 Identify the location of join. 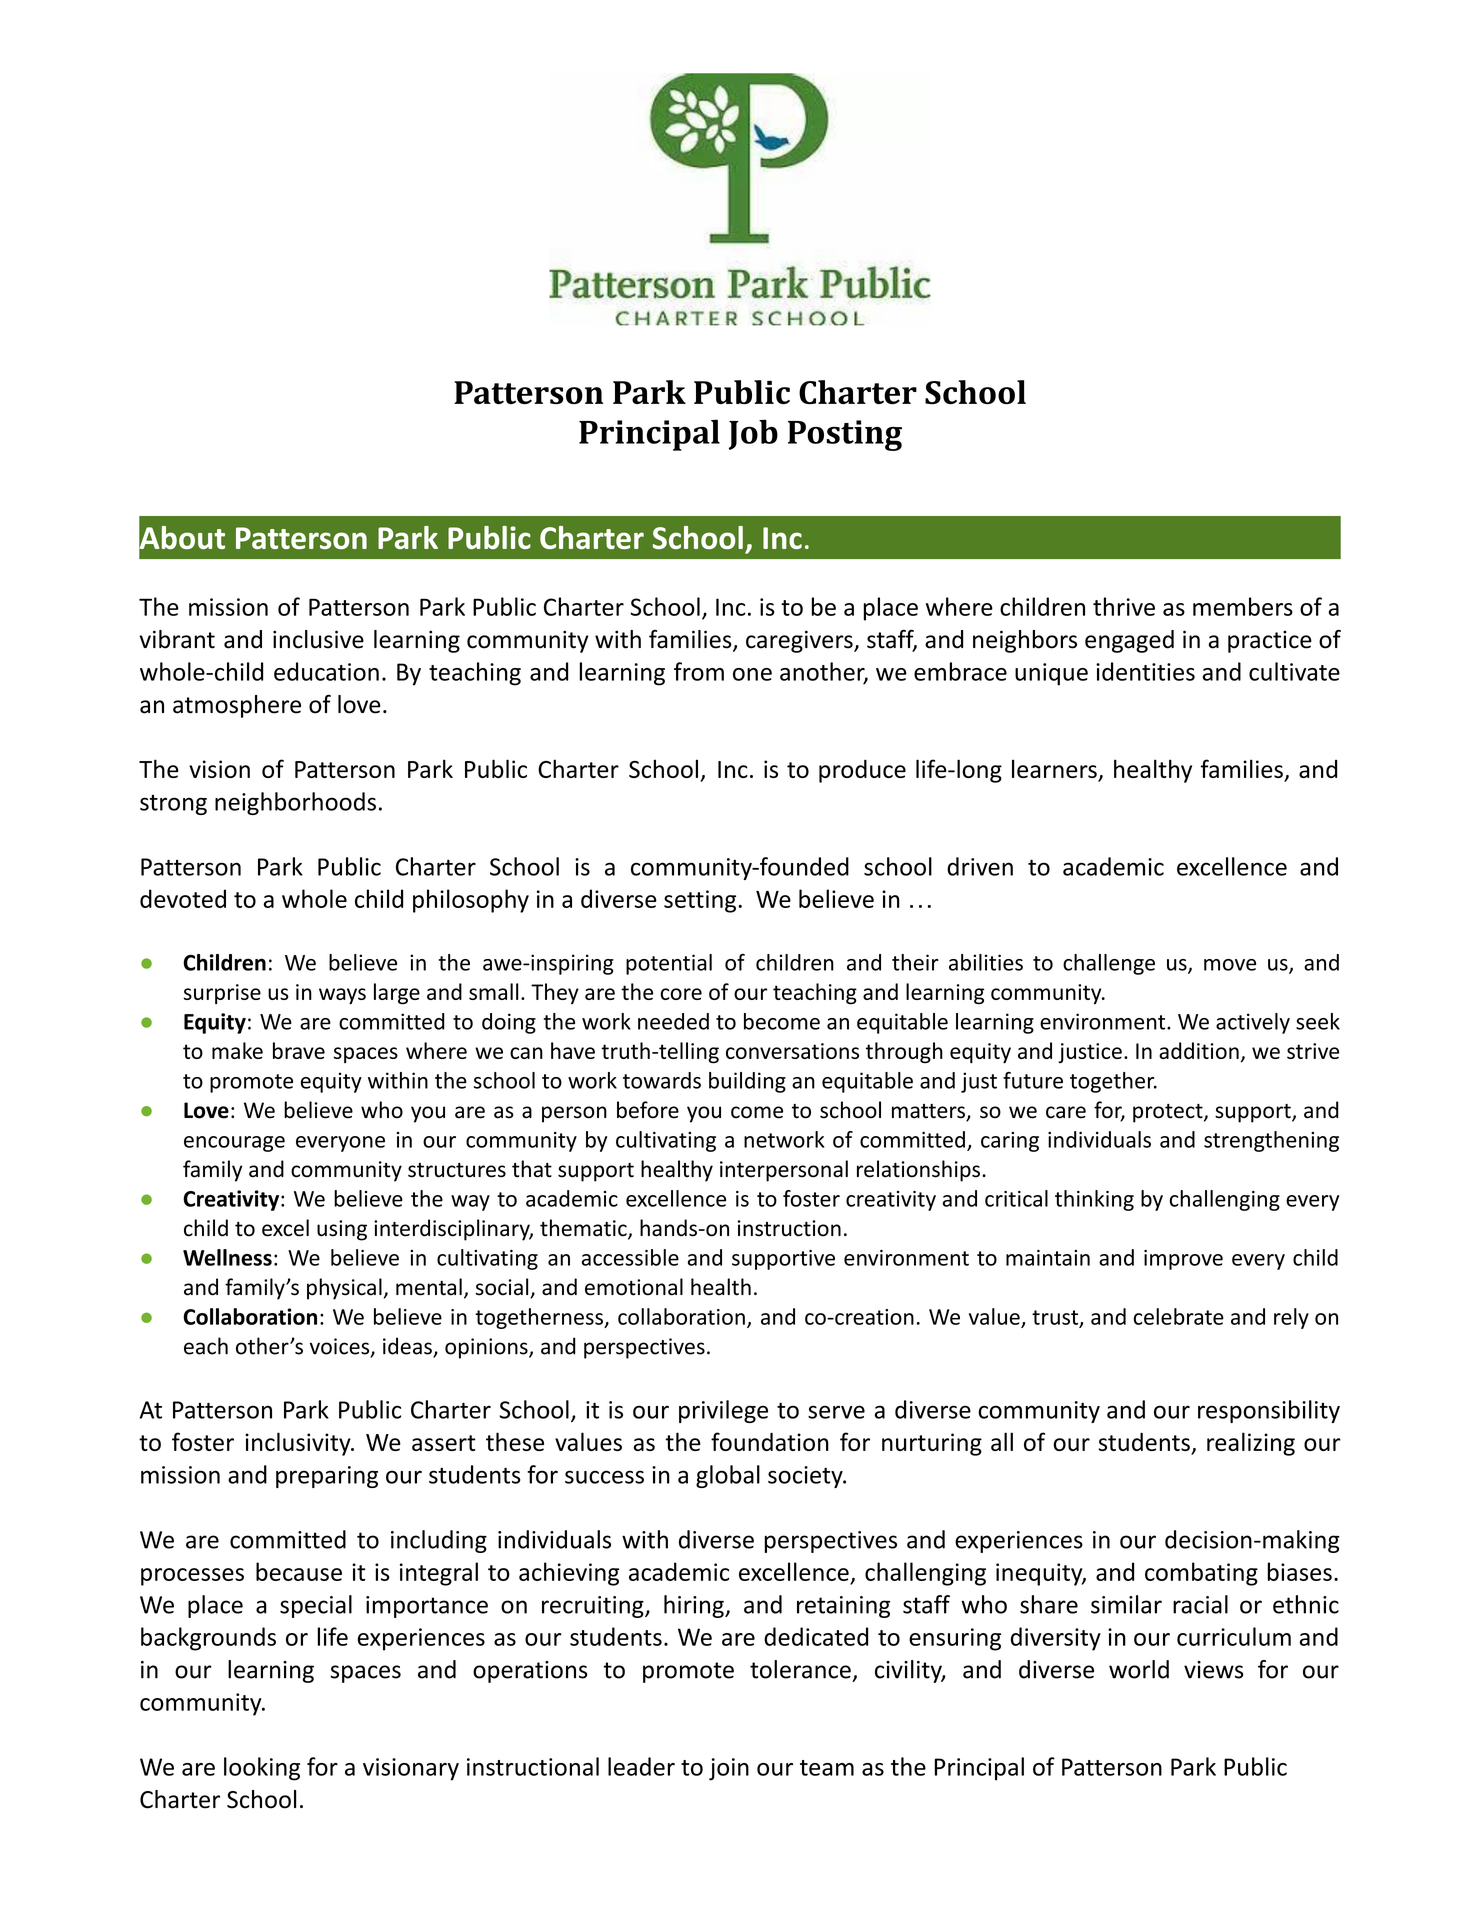
(729, 1769).
